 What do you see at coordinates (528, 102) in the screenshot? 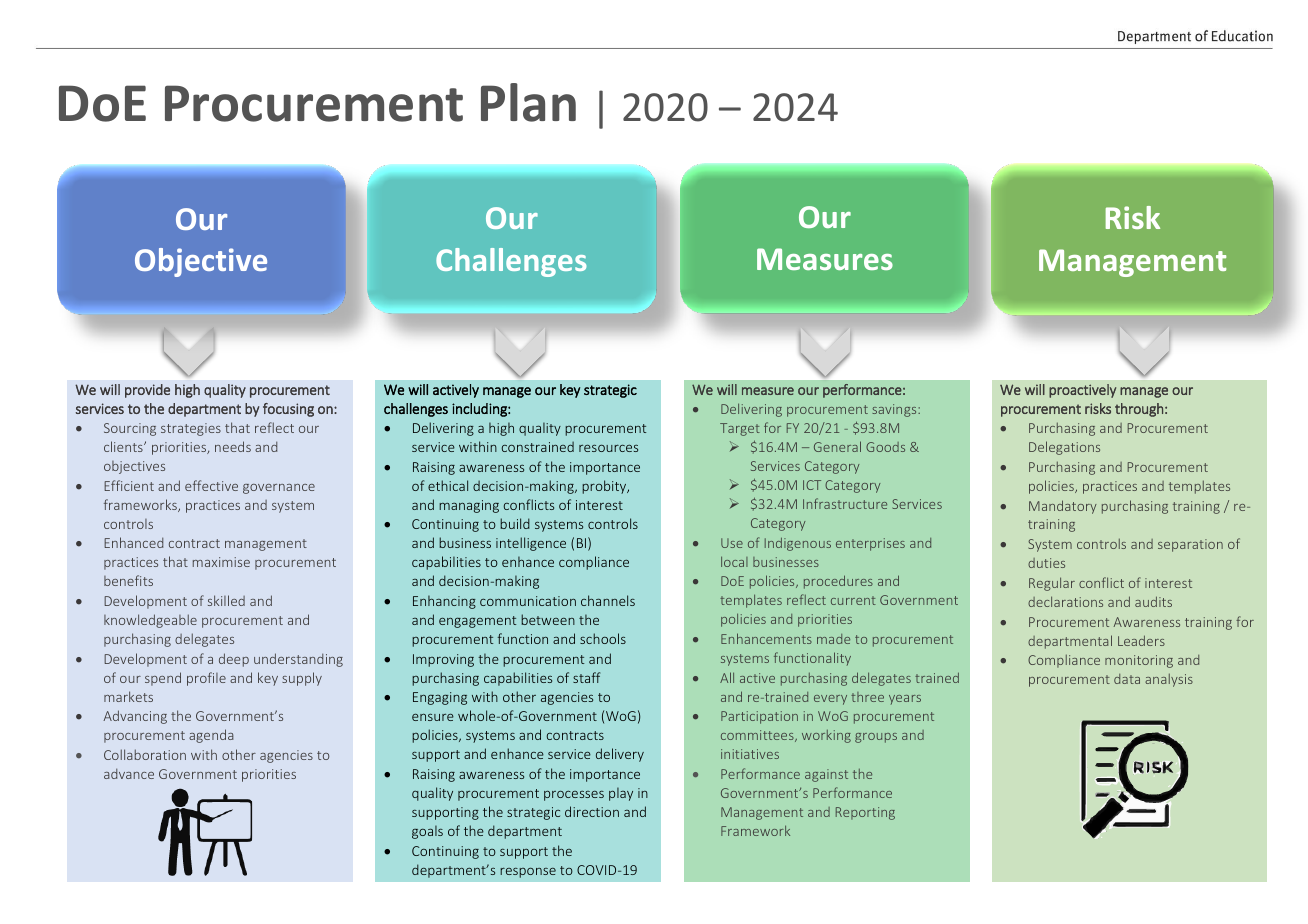
I see `Plan` at bounding box center [528, 102].
